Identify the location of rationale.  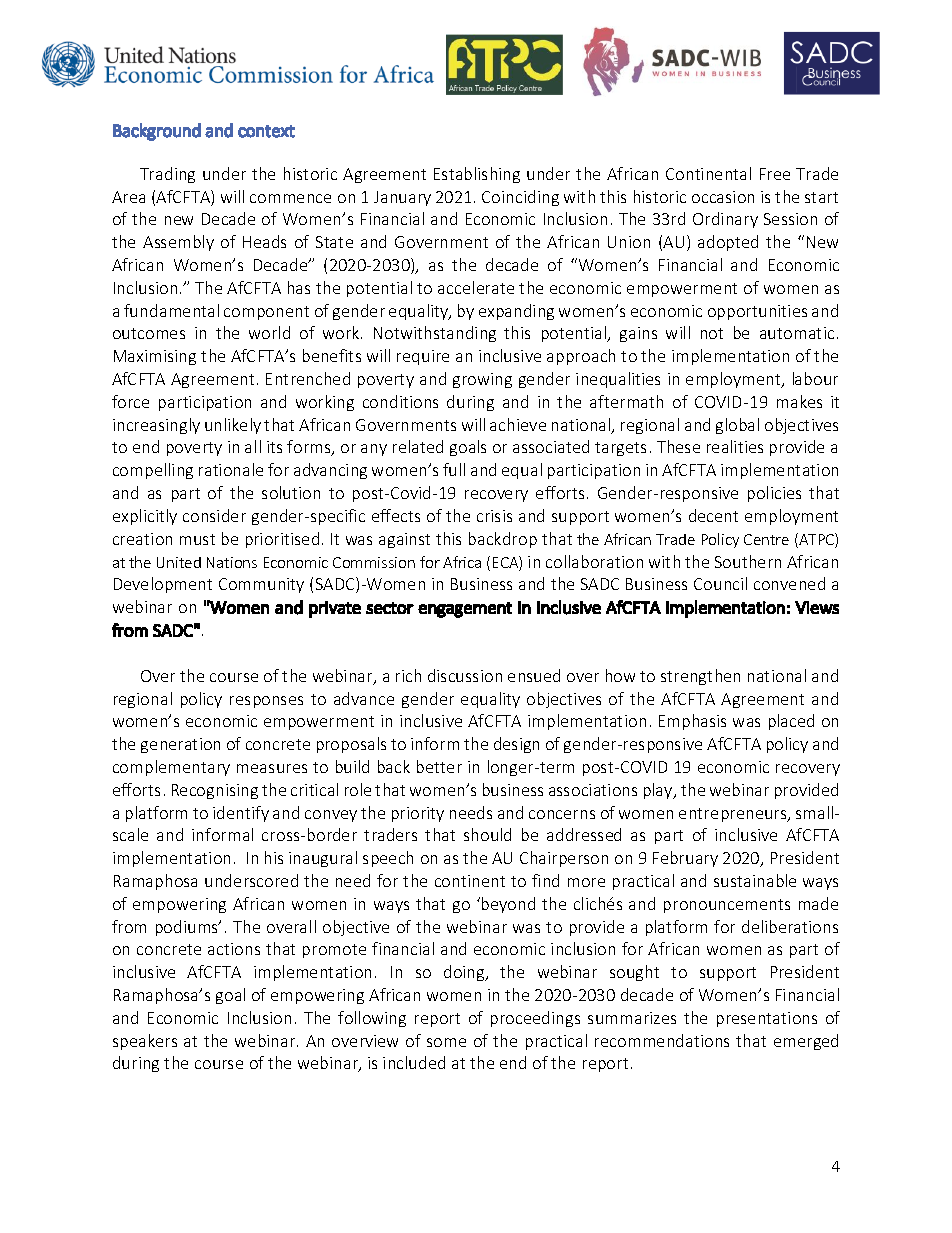
(231, 469).
